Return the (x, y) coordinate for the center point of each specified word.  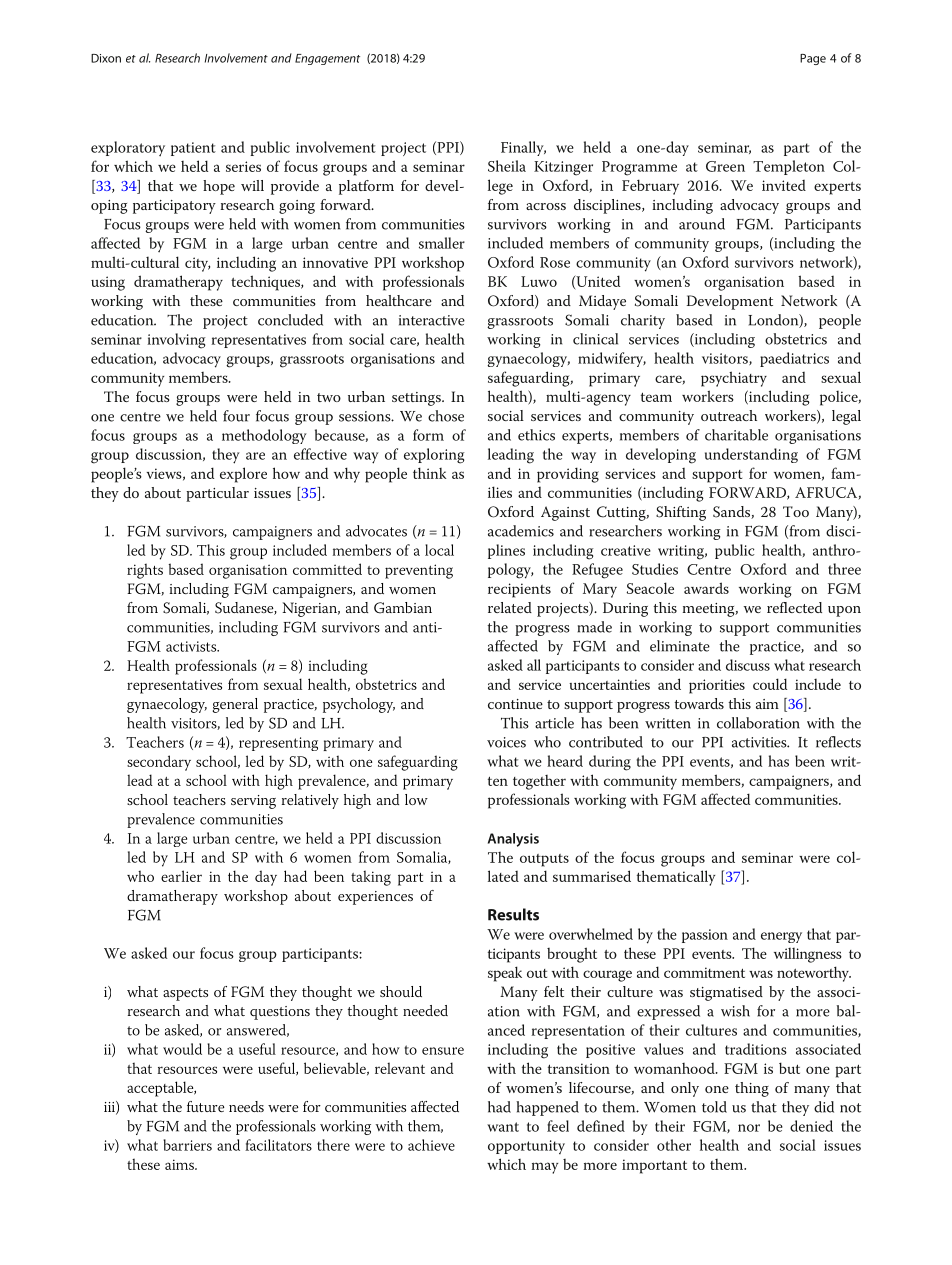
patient (193, 149)
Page (813, 59)
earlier (181, 876)
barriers (187, 1145)
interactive (432, 320)
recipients (519, 590)
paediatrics (794, 359)
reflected (794, 607)
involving (176, 341)
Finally (523, 148)
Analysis (513, 840)
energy (781, 937)
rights (145, 571)
